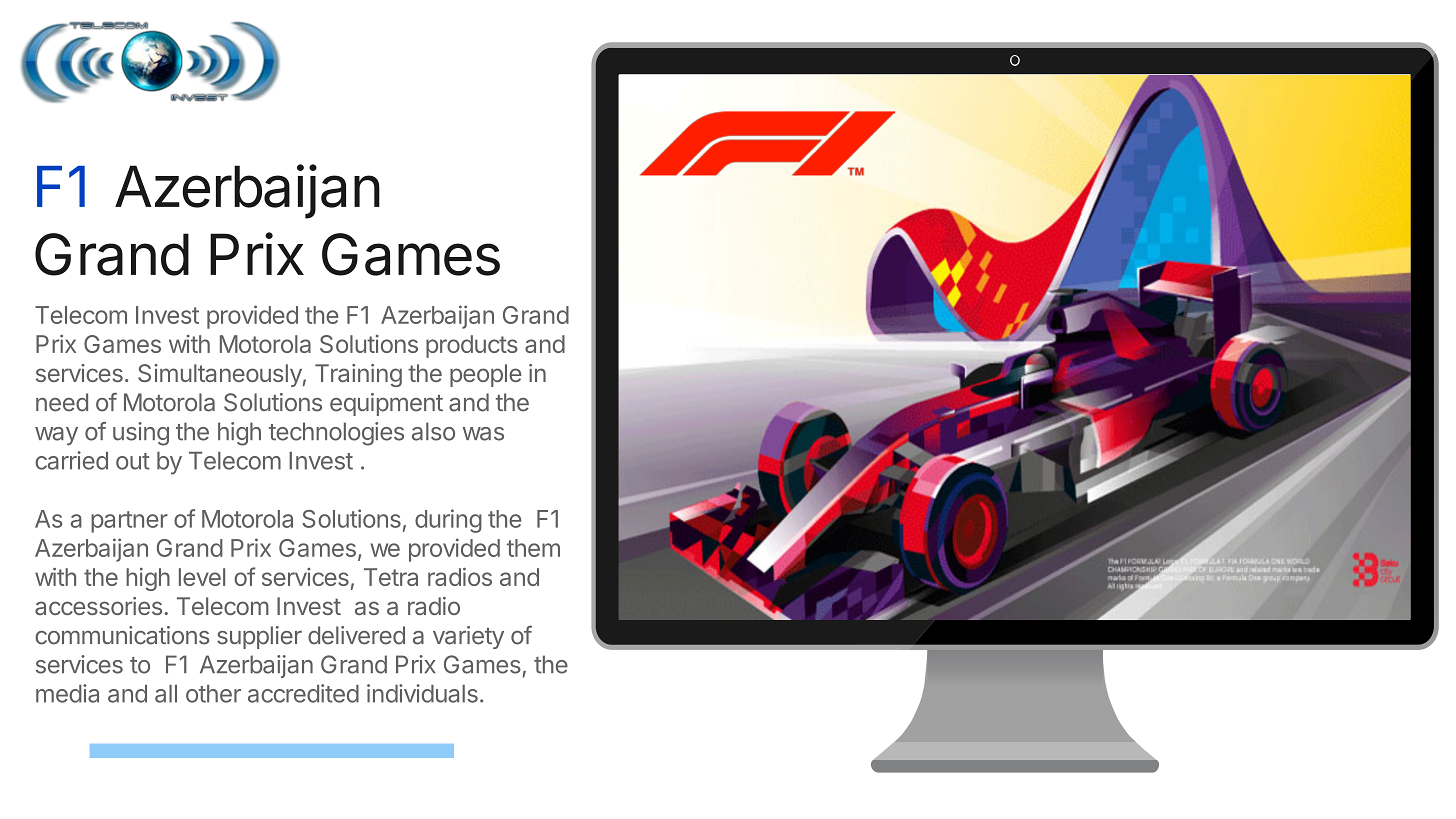 This image has height=819, width=1456. Describe the element at coordinates (472, 346) in the image. I see `products` at that location.
